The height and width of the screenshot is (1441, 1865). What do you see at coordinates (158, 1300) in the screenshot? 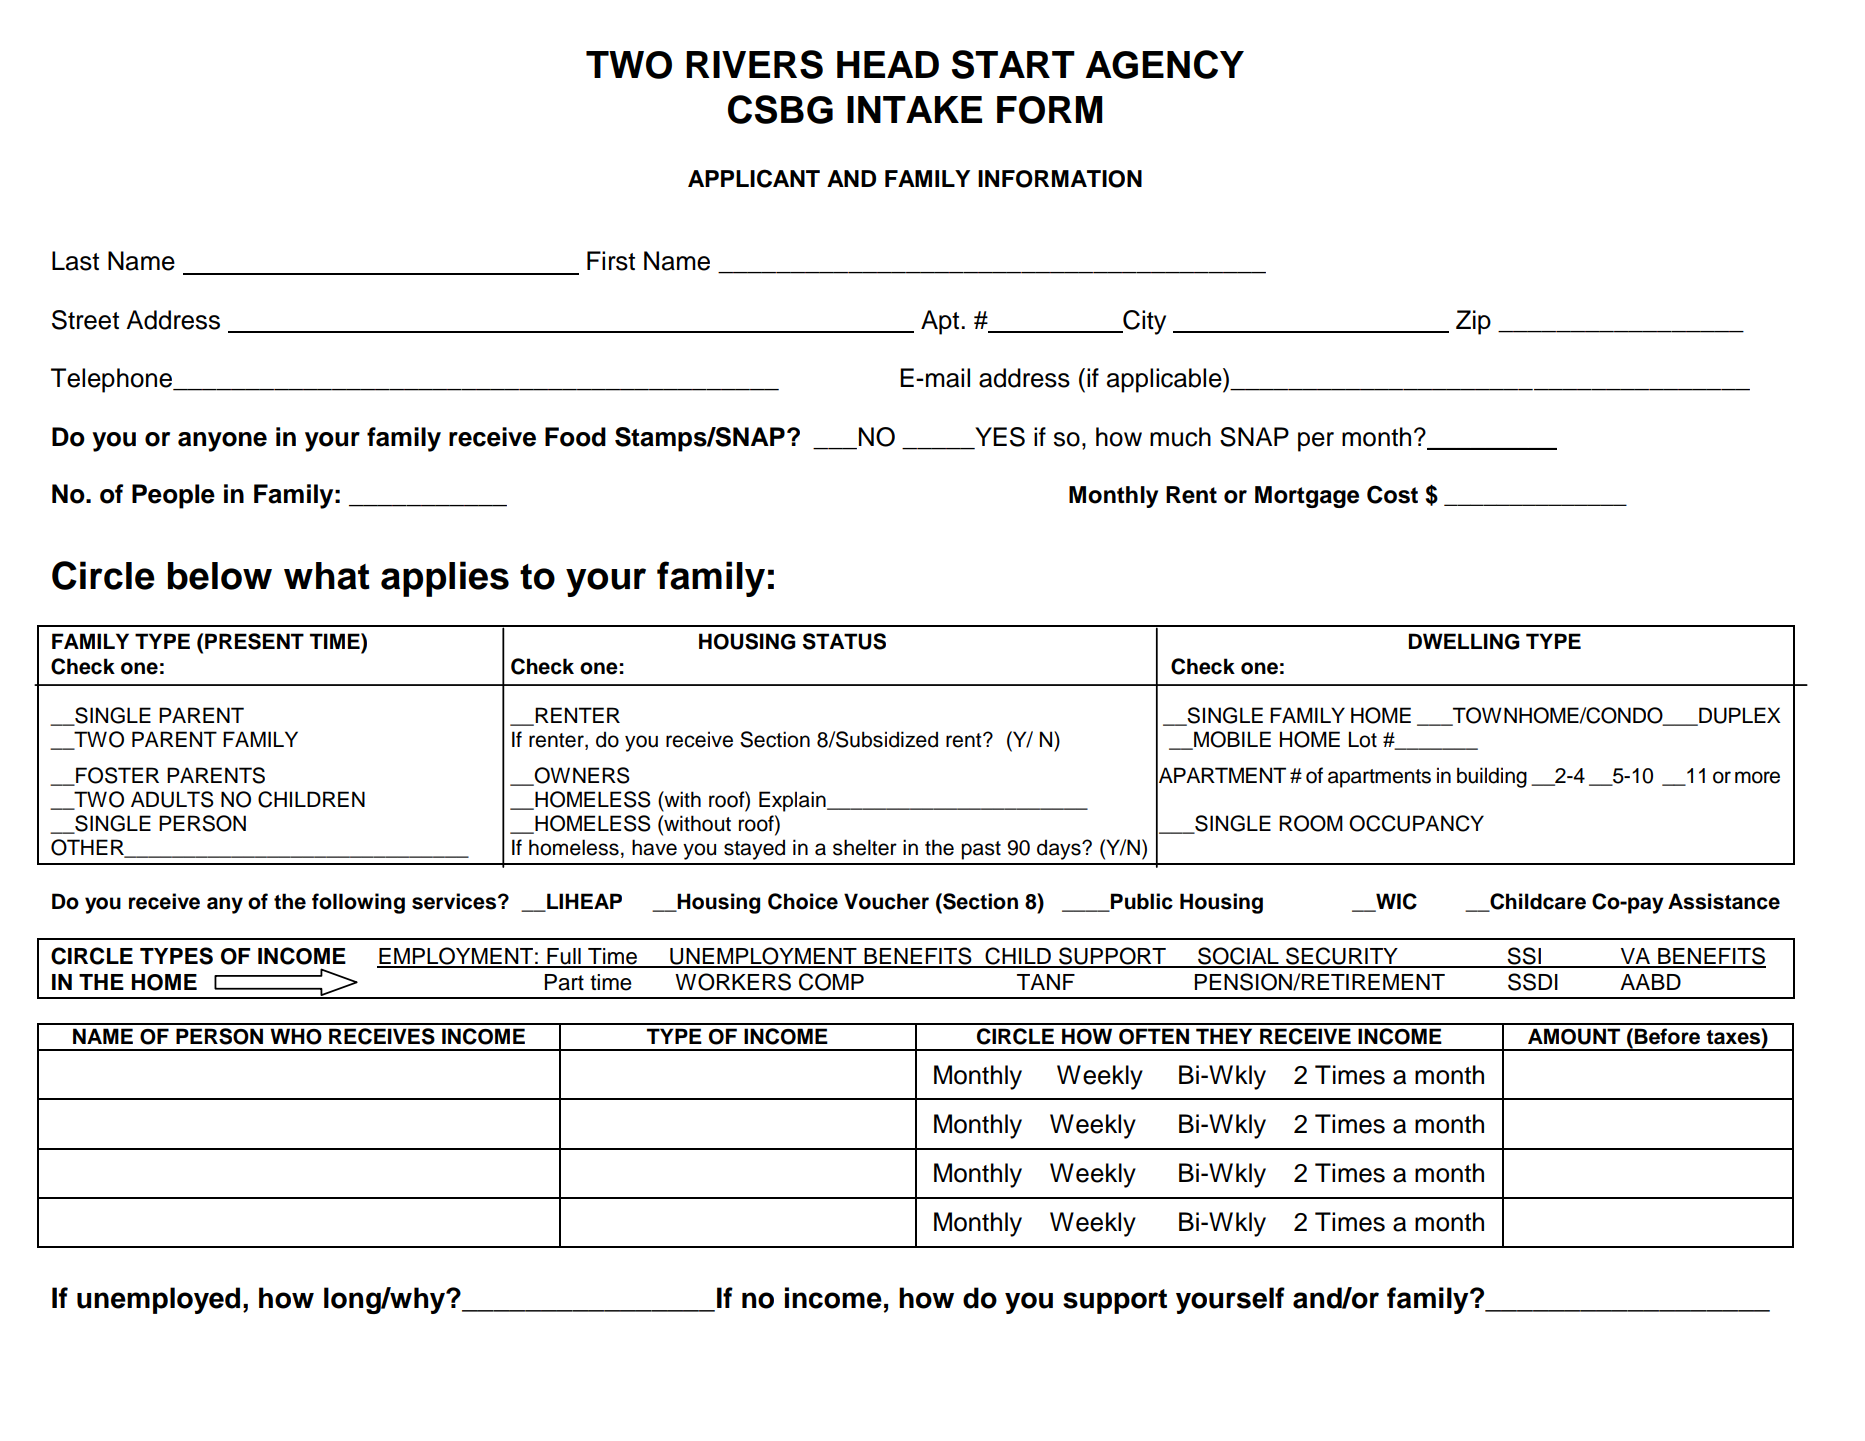
I see `unemployed` at bounding box center [158, 1300].
